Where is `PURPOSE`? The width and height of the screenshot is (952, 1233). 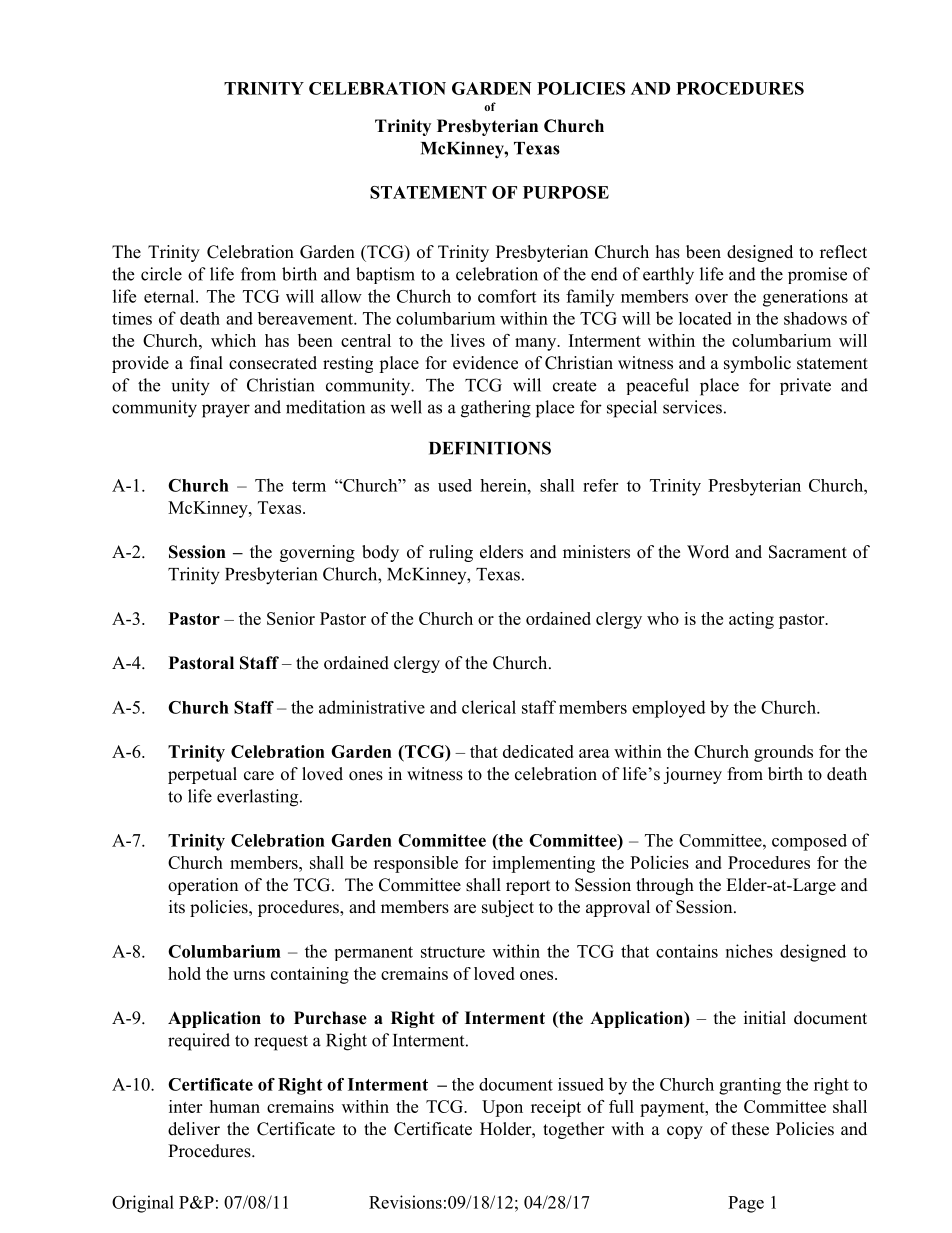 PURPOSE is located at coordinates (566, 192).
